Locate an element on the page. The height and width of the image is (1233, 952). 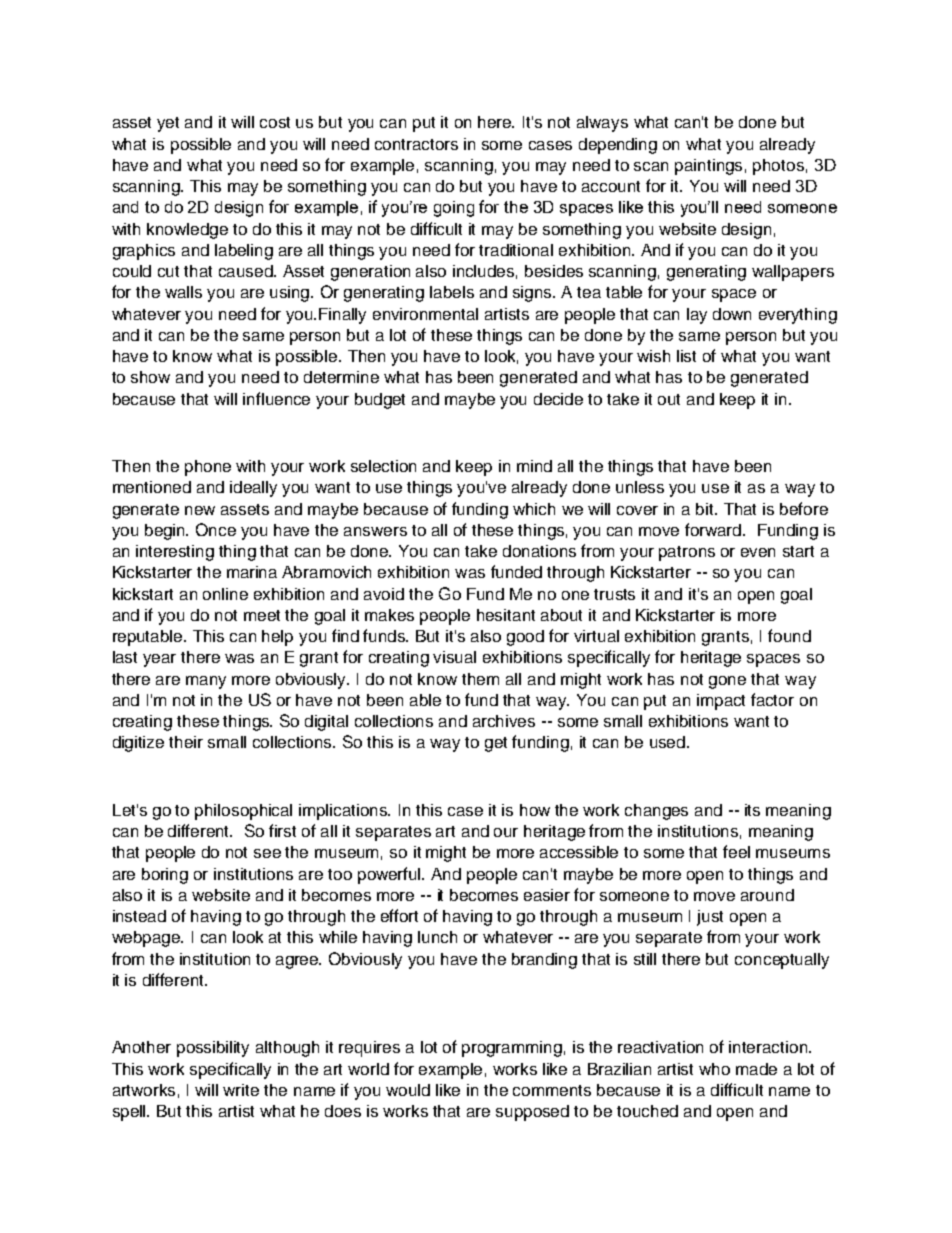
depending is located at coordinates (618, 146).
